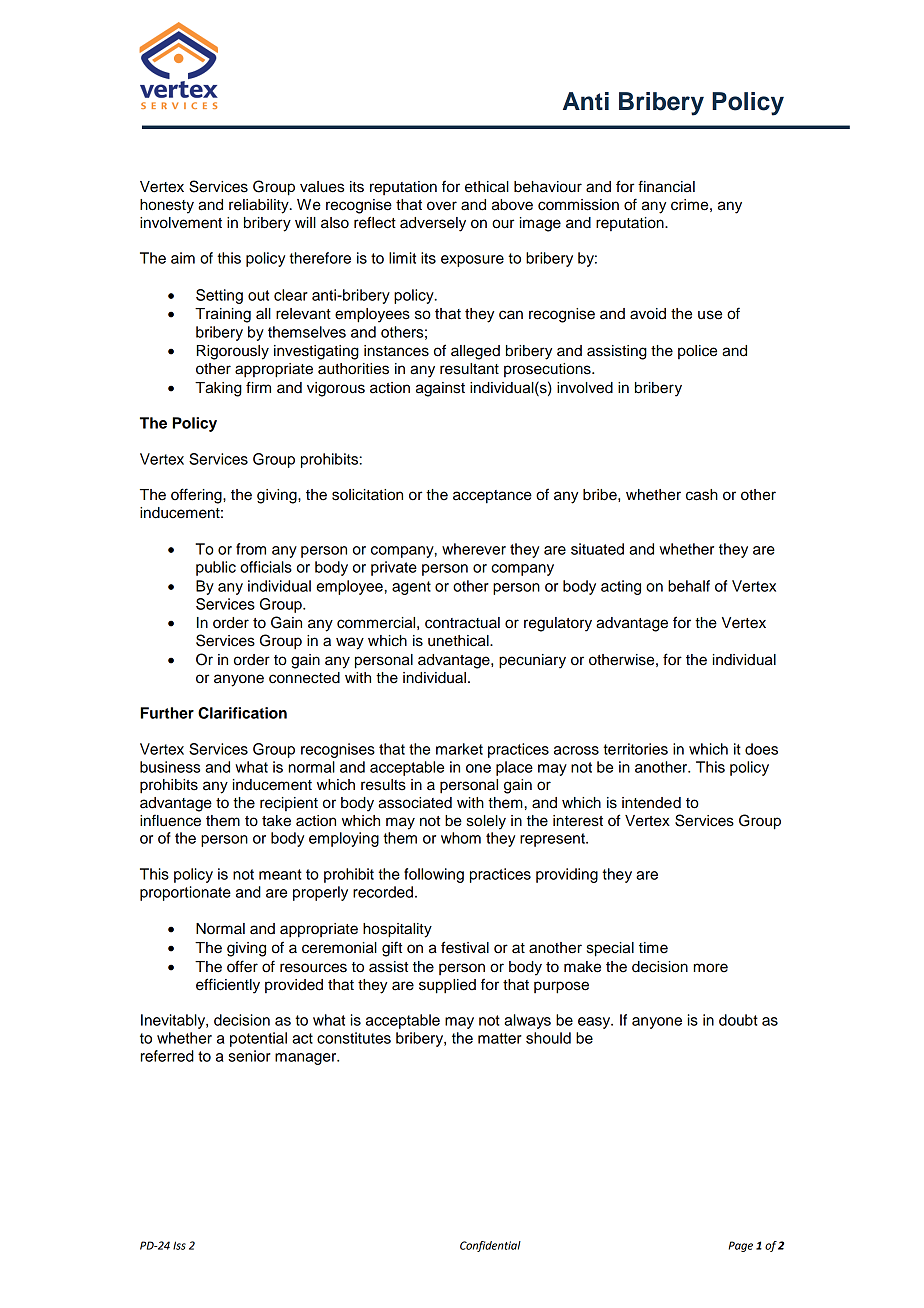 This screenshot has height=1308, width=924. I want to click on police, so click(697, 352).
